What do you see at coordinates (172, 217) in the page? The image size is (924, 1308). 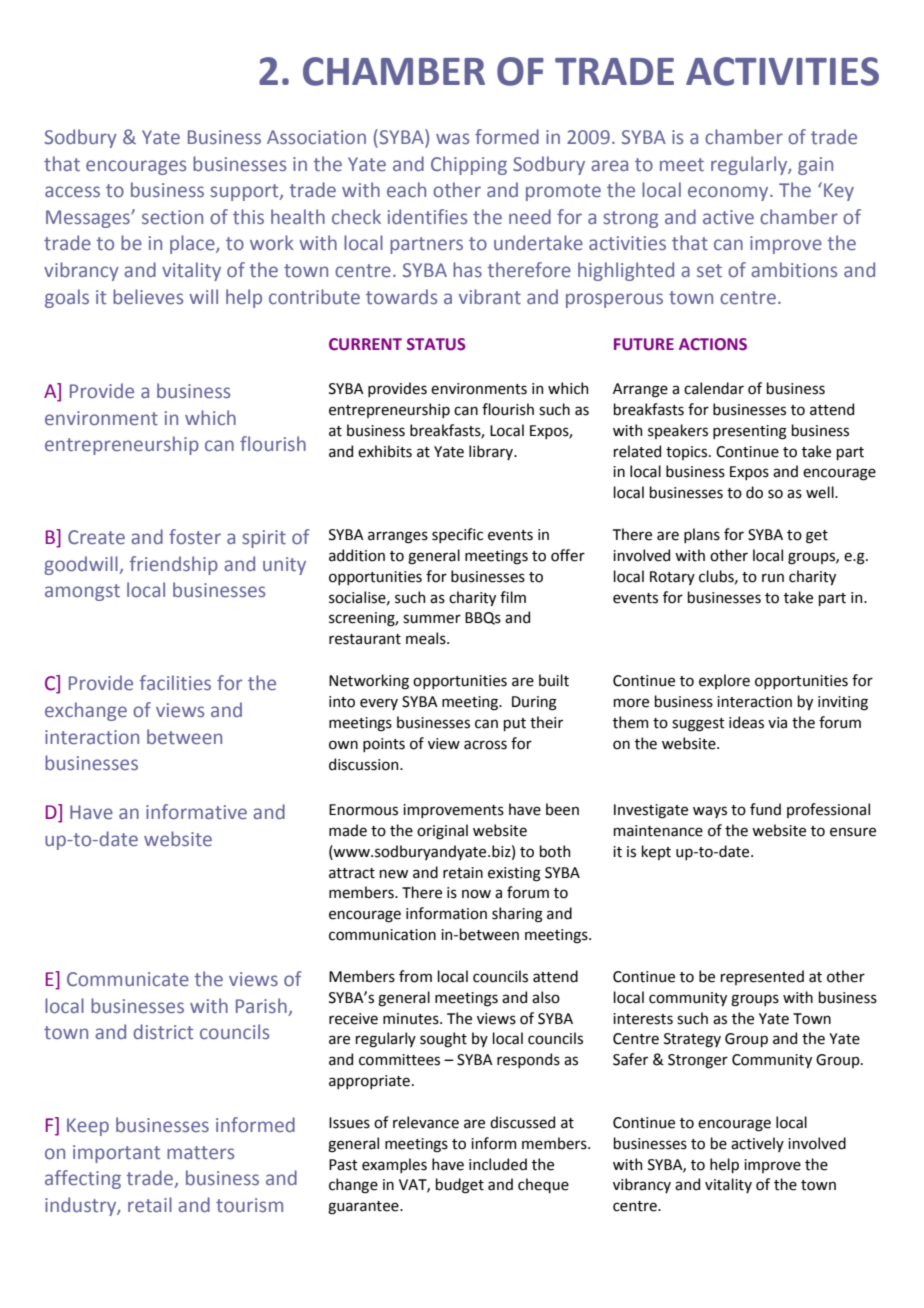 I see `section` at bounding box center [172, 217].
